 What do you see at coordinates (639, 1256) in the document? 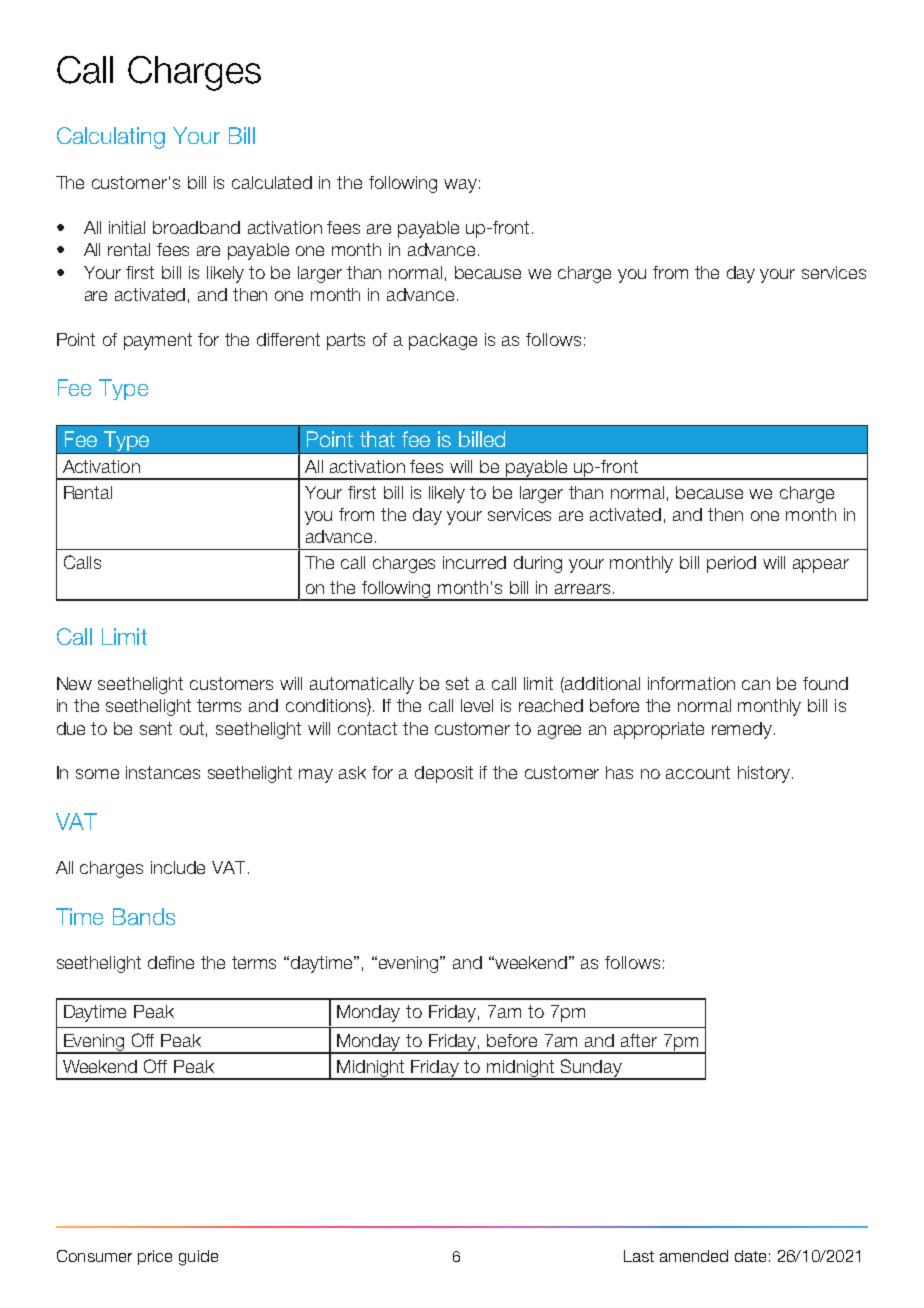
I see `Last` at bounding box center [639, 1256].
